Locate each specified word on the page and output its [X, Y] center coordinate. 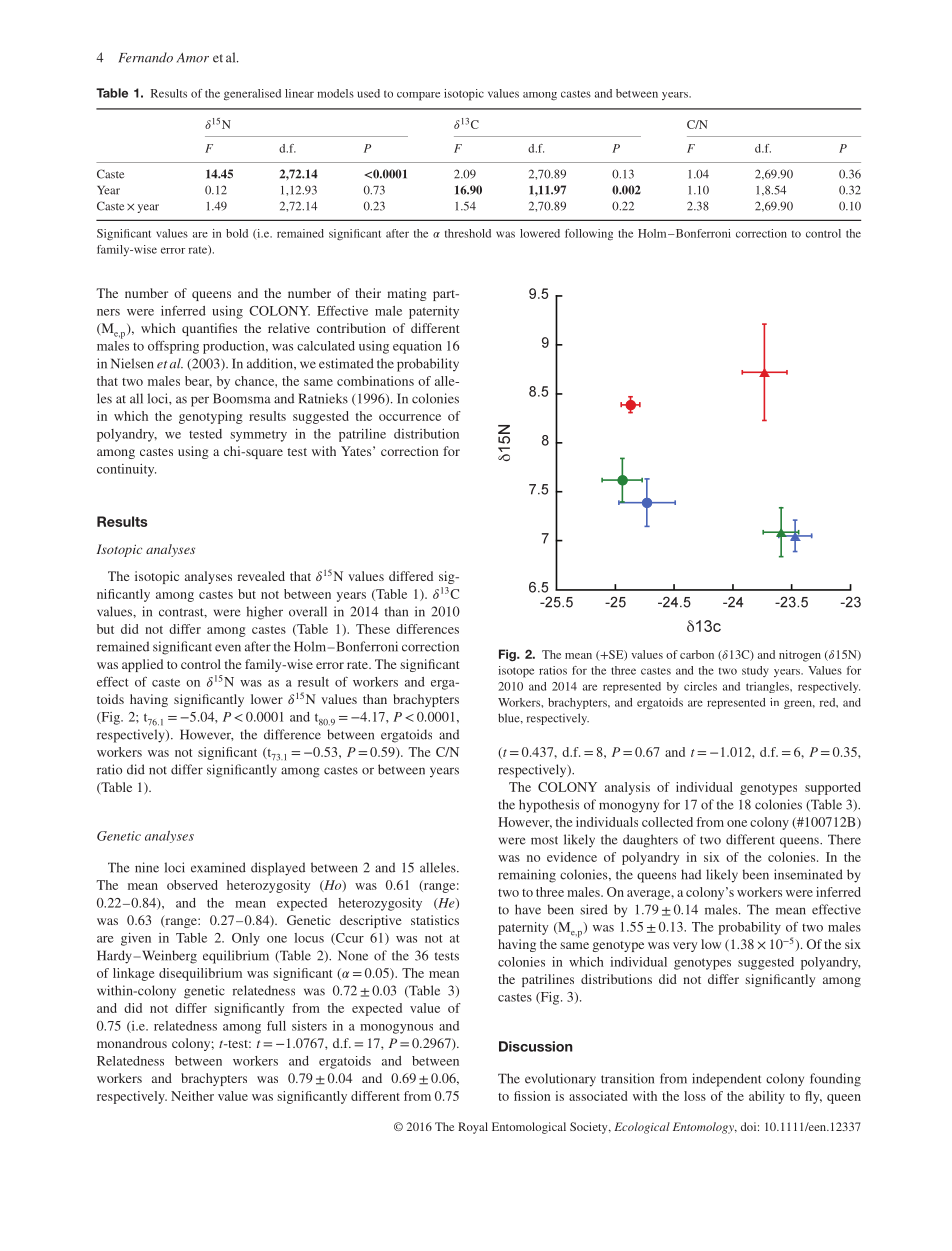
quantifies [209, 329]
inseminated [808, 874]
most [544, 840]
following [589, 235]
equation [417, 347]
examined [218, 867]
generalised [252, 95]
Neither [192, 1096]
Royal [473, 1128]
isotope [516, 672]
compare [418, 96]
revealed [261, 576]
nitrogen [800, 656]
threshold [468, 233]
